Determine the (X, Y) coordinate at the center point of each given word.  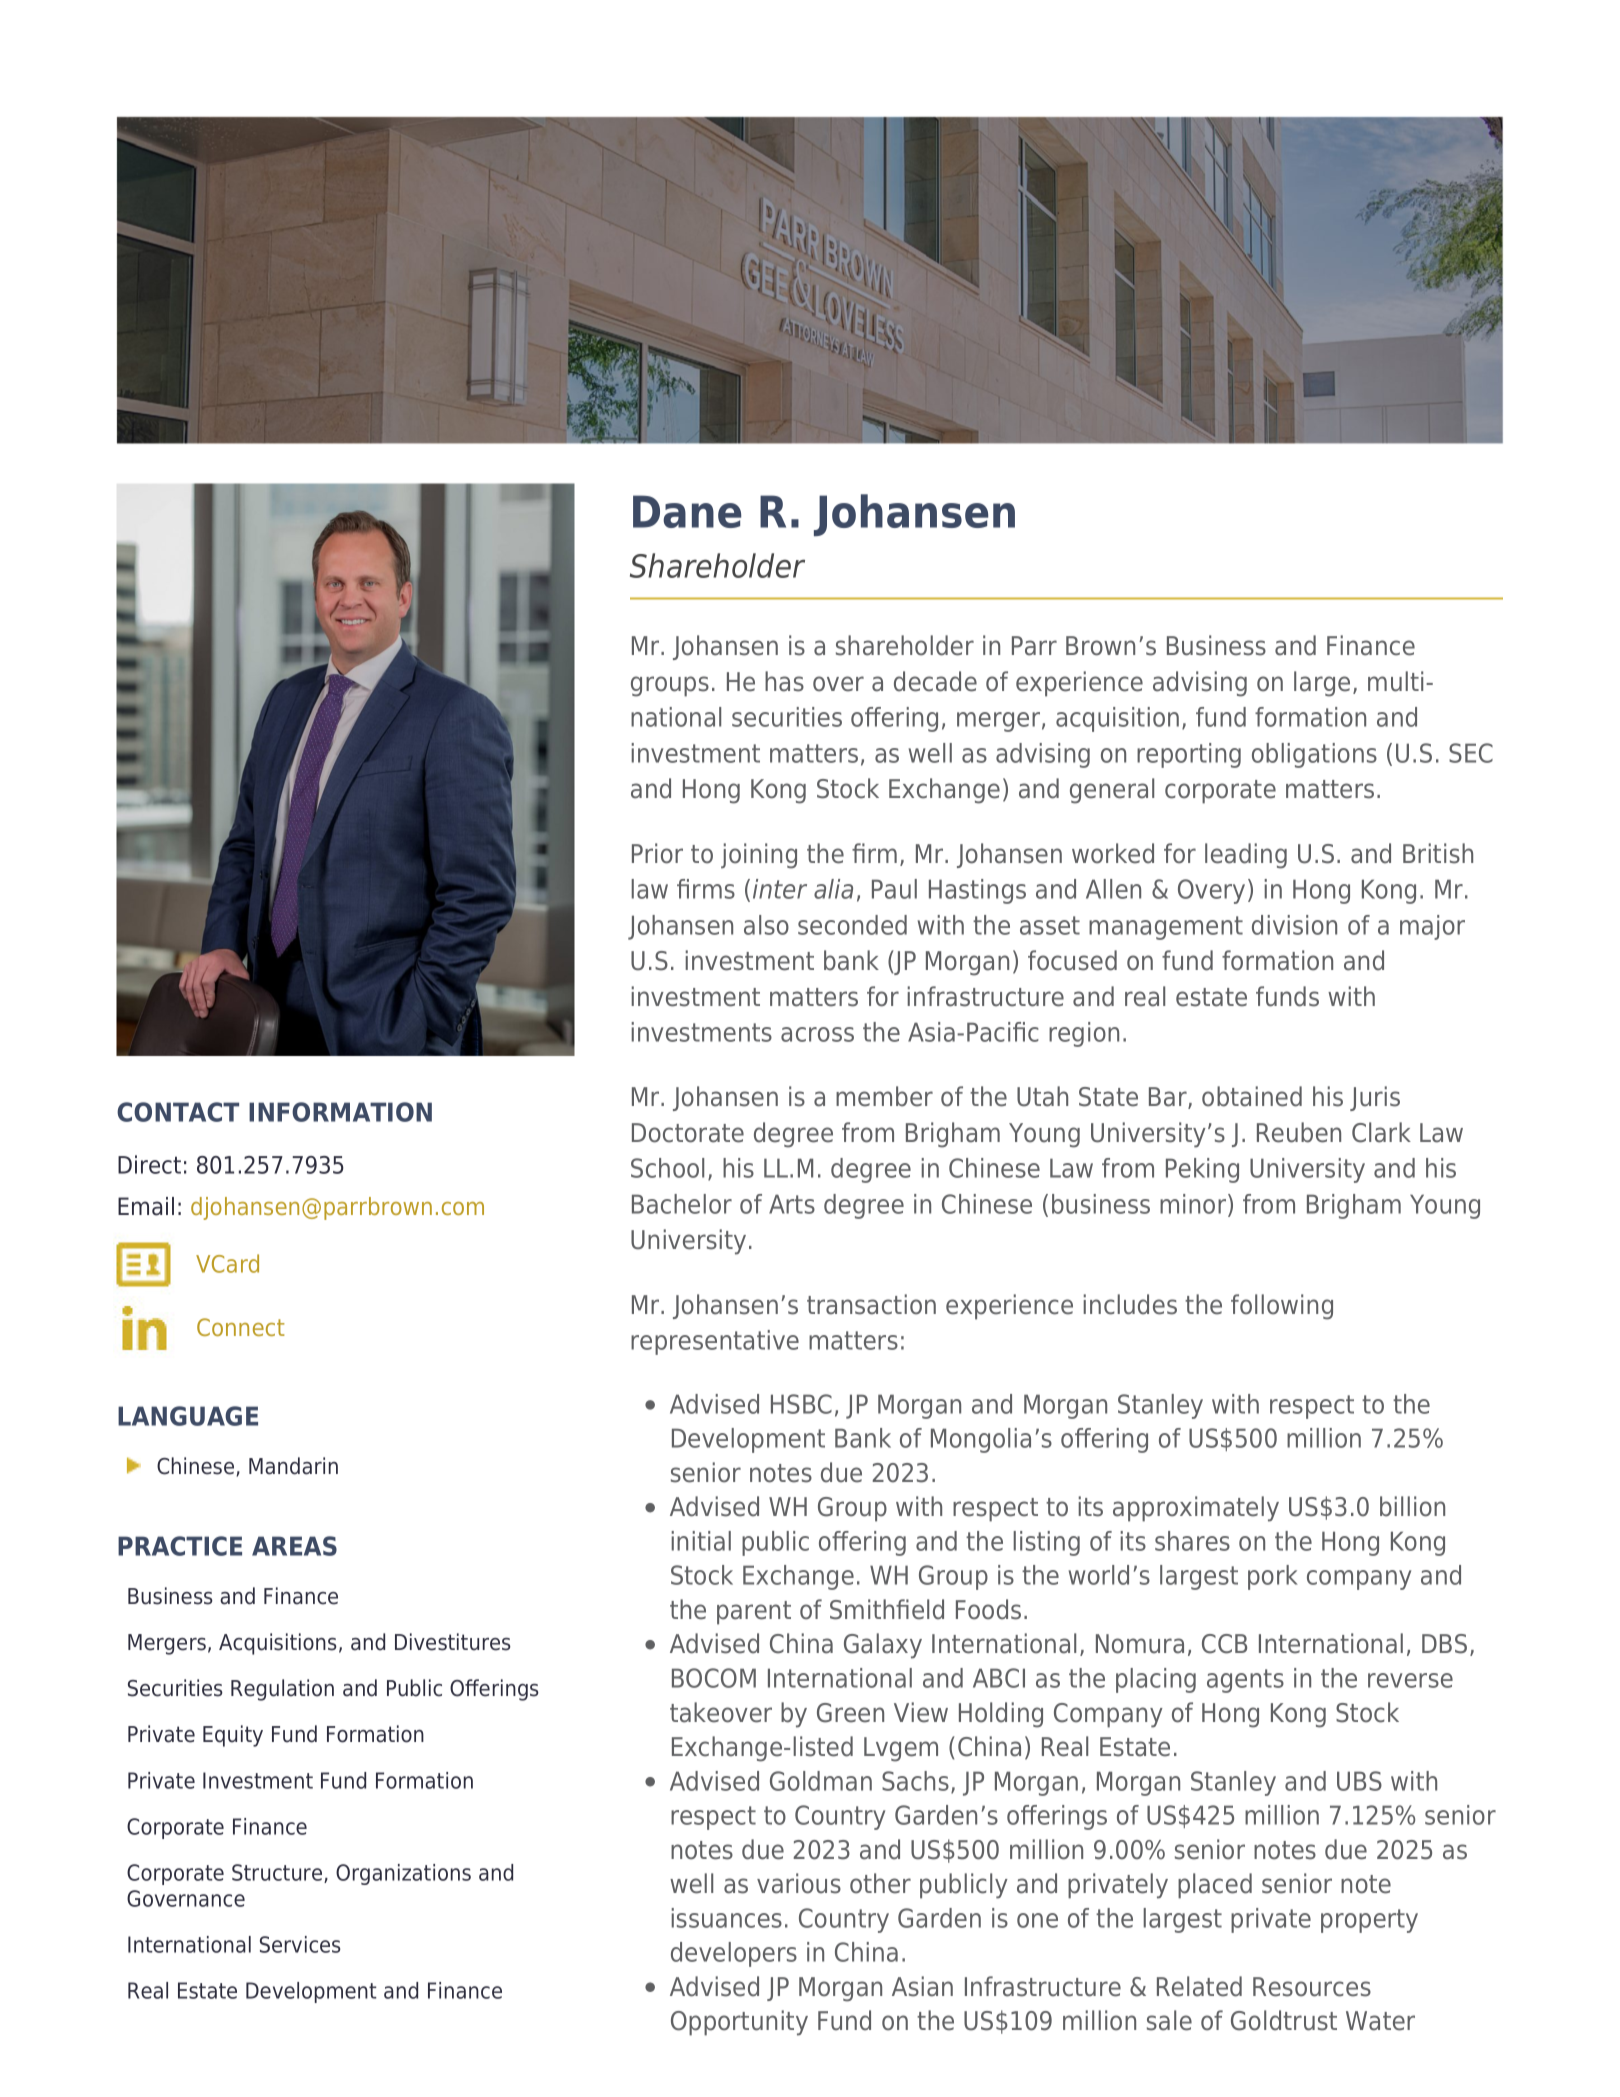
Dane (687, 511)
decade (935, 681)
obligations (1314, 755)
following (1282, 1307)
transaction (871, 1304)
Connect (241, 1327)
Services (300, 1944)
